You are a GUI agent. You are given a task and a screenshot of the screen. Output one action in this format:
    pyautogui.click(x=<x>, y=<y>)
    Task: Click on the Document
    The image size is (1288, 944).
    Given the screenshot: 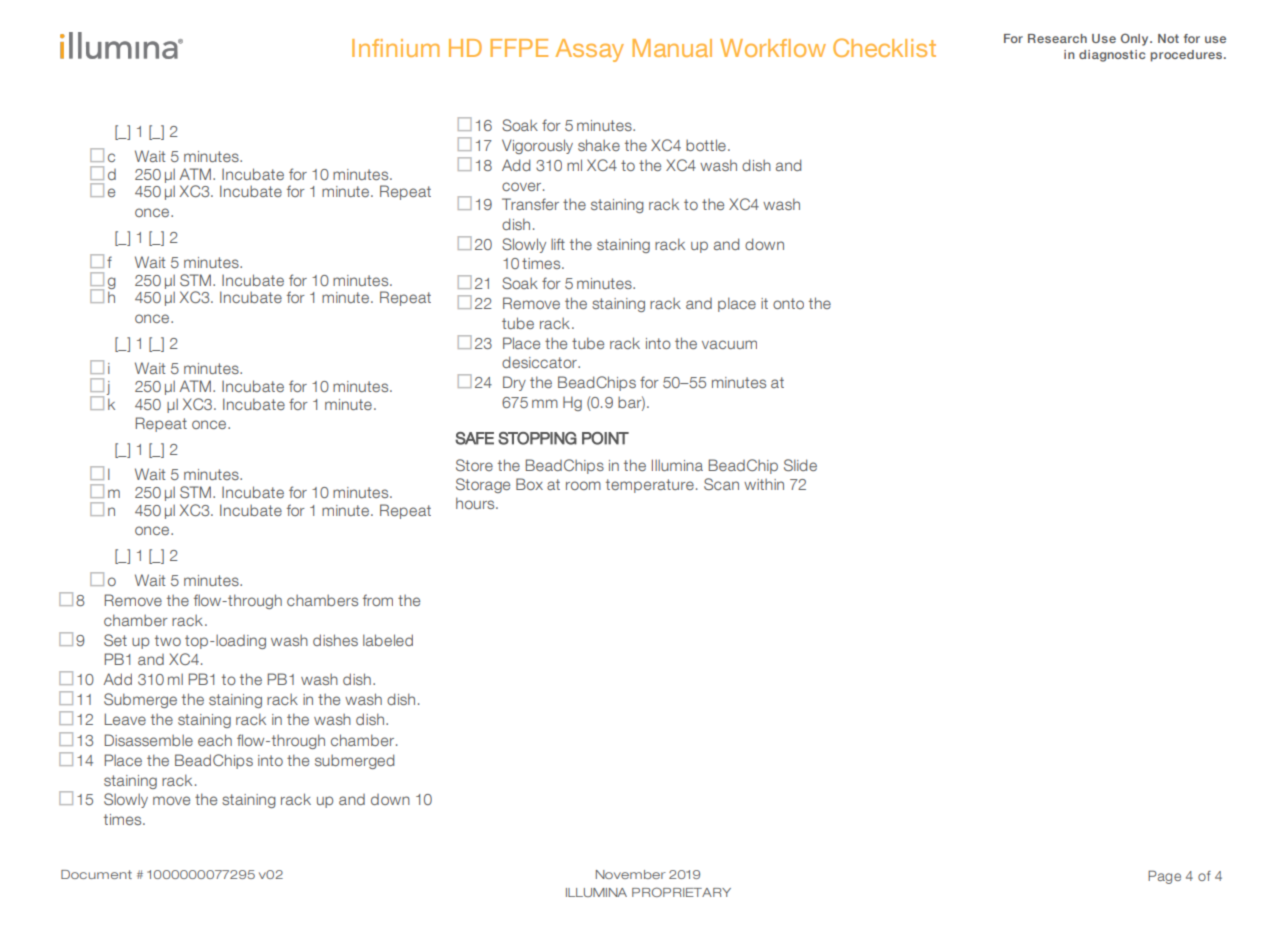 What is the action you would take?
    pyautogui.click(x=96, y=874)
